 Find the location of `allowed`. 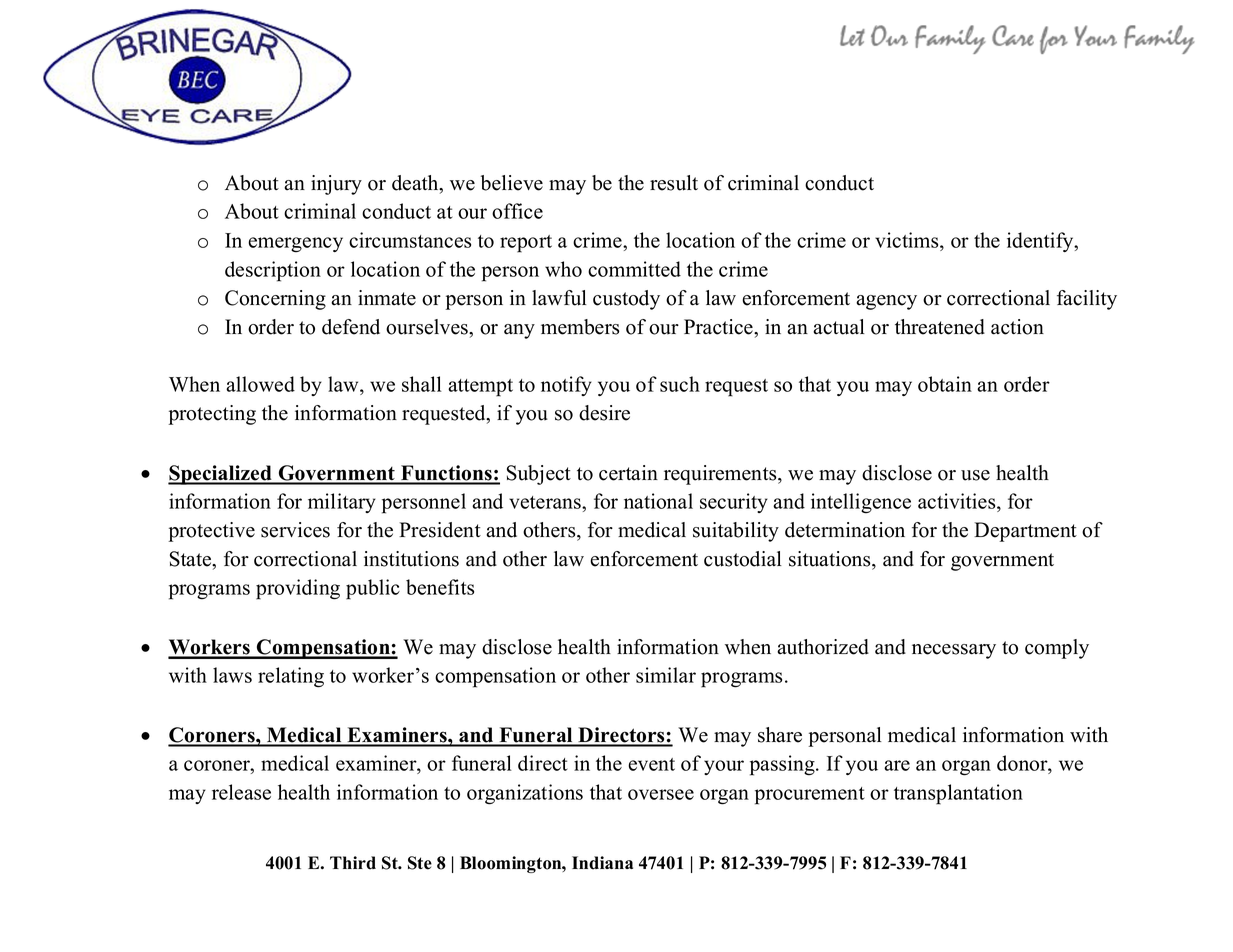

allowed is located at coordinates (260, 384).
